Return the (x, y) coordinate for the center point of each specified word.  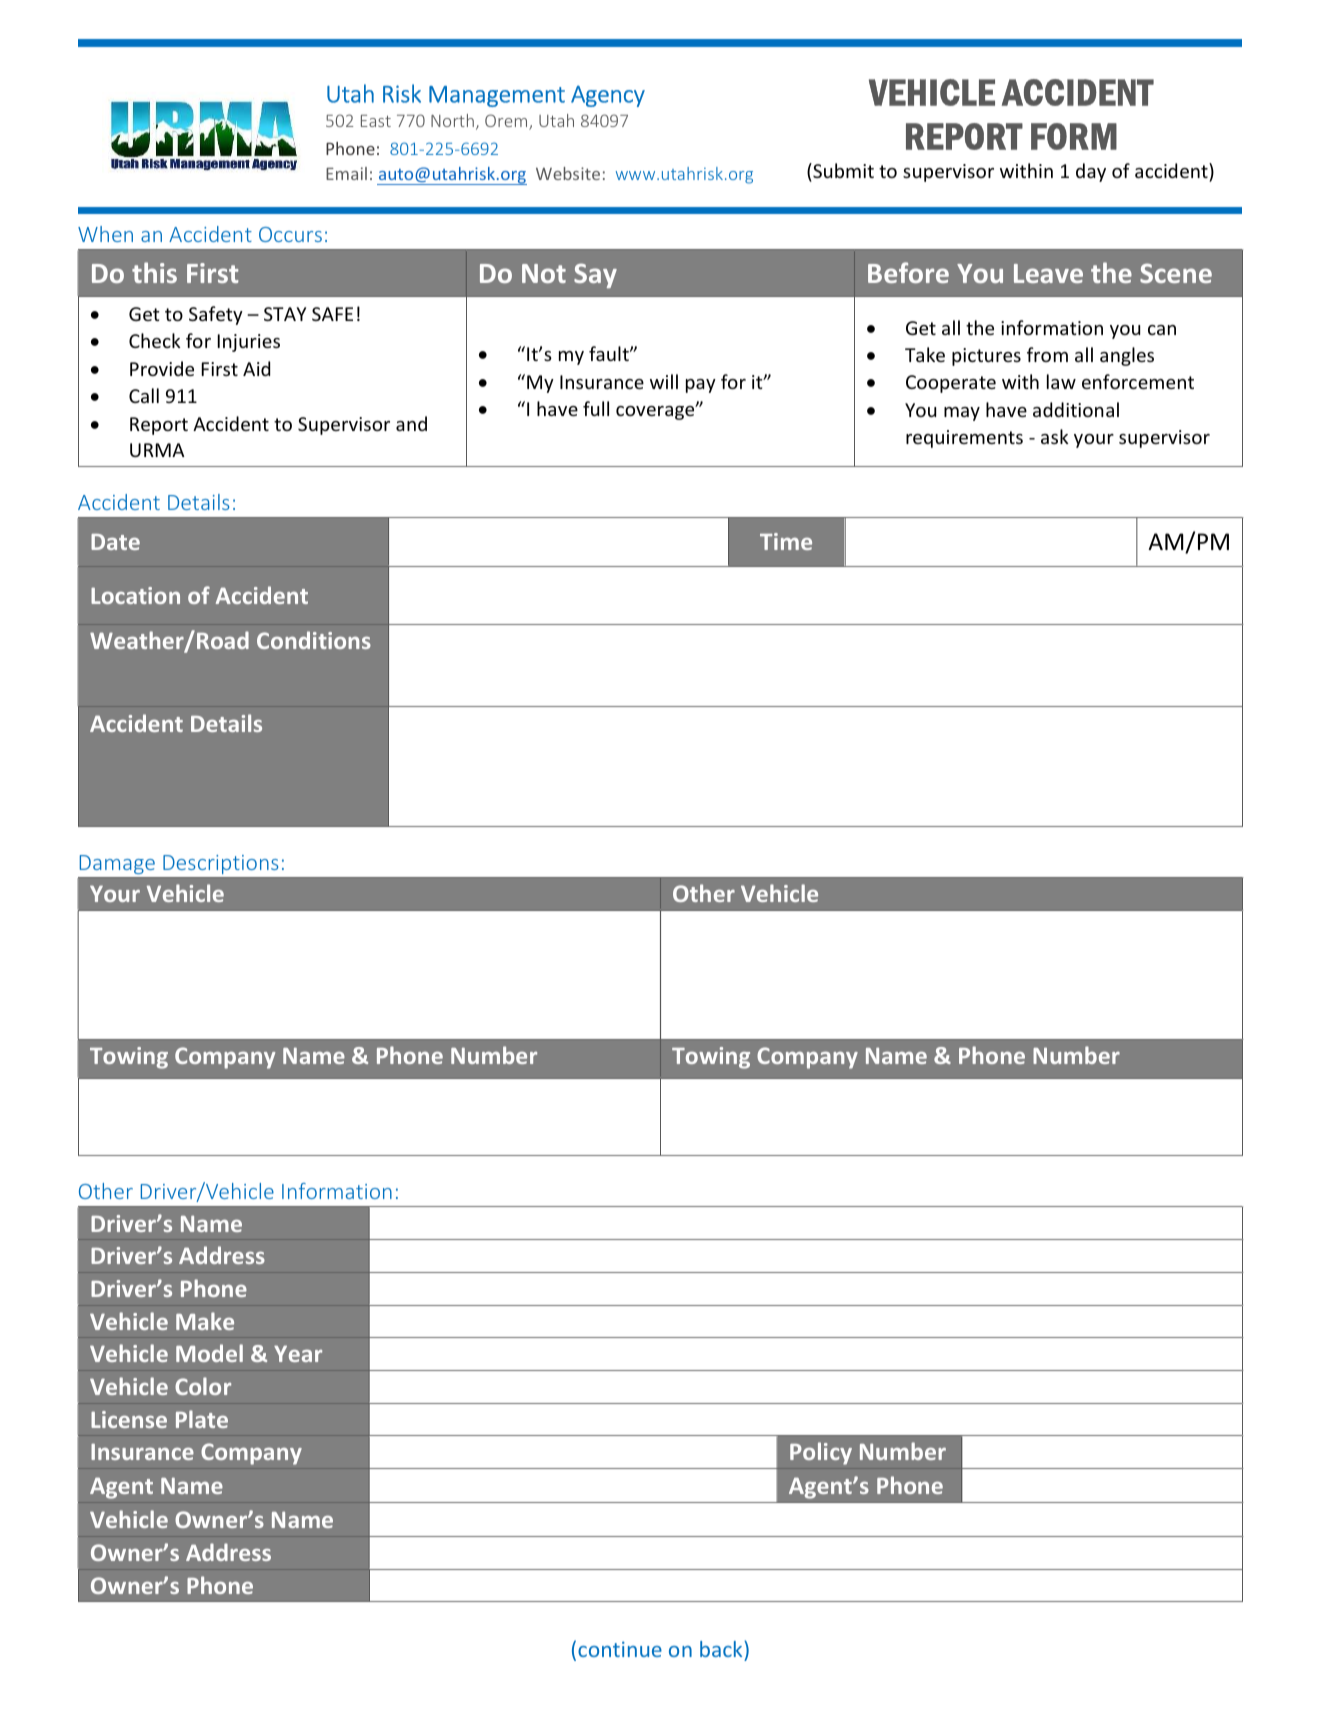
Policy (821, 1453)
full (596, 408)
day (1091, 172)
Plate (202, 1419)
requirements (964, 439)
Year (298, 1353)
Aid (256, 368)
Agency (608, 96)
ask (1055, 436)
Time (786, 541)
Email (346, 173)
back (722, 1651)
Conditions (314, 640)
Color (203, 1386)
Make (205, 1321)
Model (209, 1353)
